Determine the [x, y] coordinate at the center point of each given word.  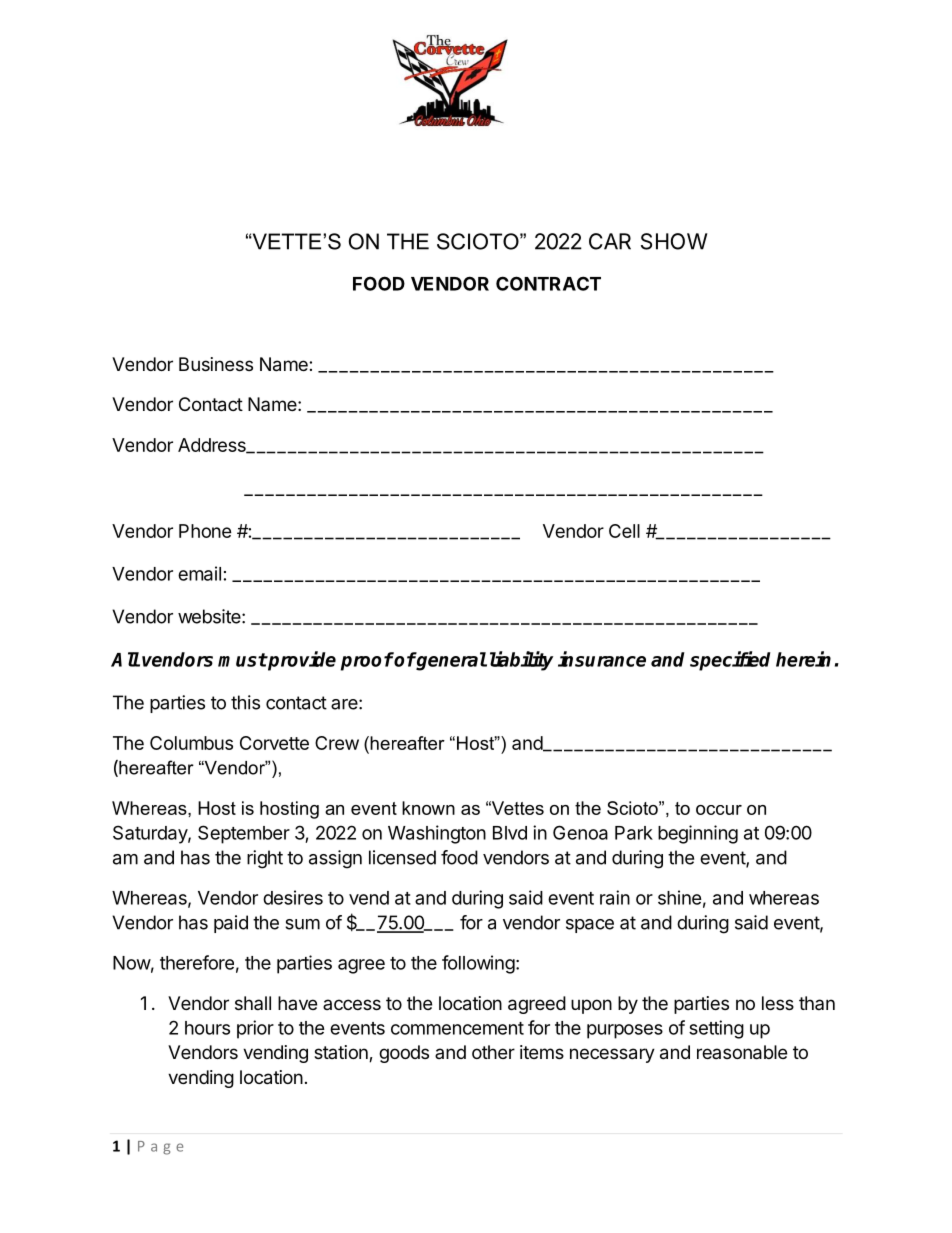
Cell [624, 531]
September [244, 834]
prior [255, 1029]
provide [301, 661]
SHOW [674, 241]
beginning [698, 834]
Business [216, 364]
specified [730, 661]
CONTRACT [548, 283]
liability [521, 661]
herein [803, 659]
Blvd [510, 833]
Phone [205, 531]
